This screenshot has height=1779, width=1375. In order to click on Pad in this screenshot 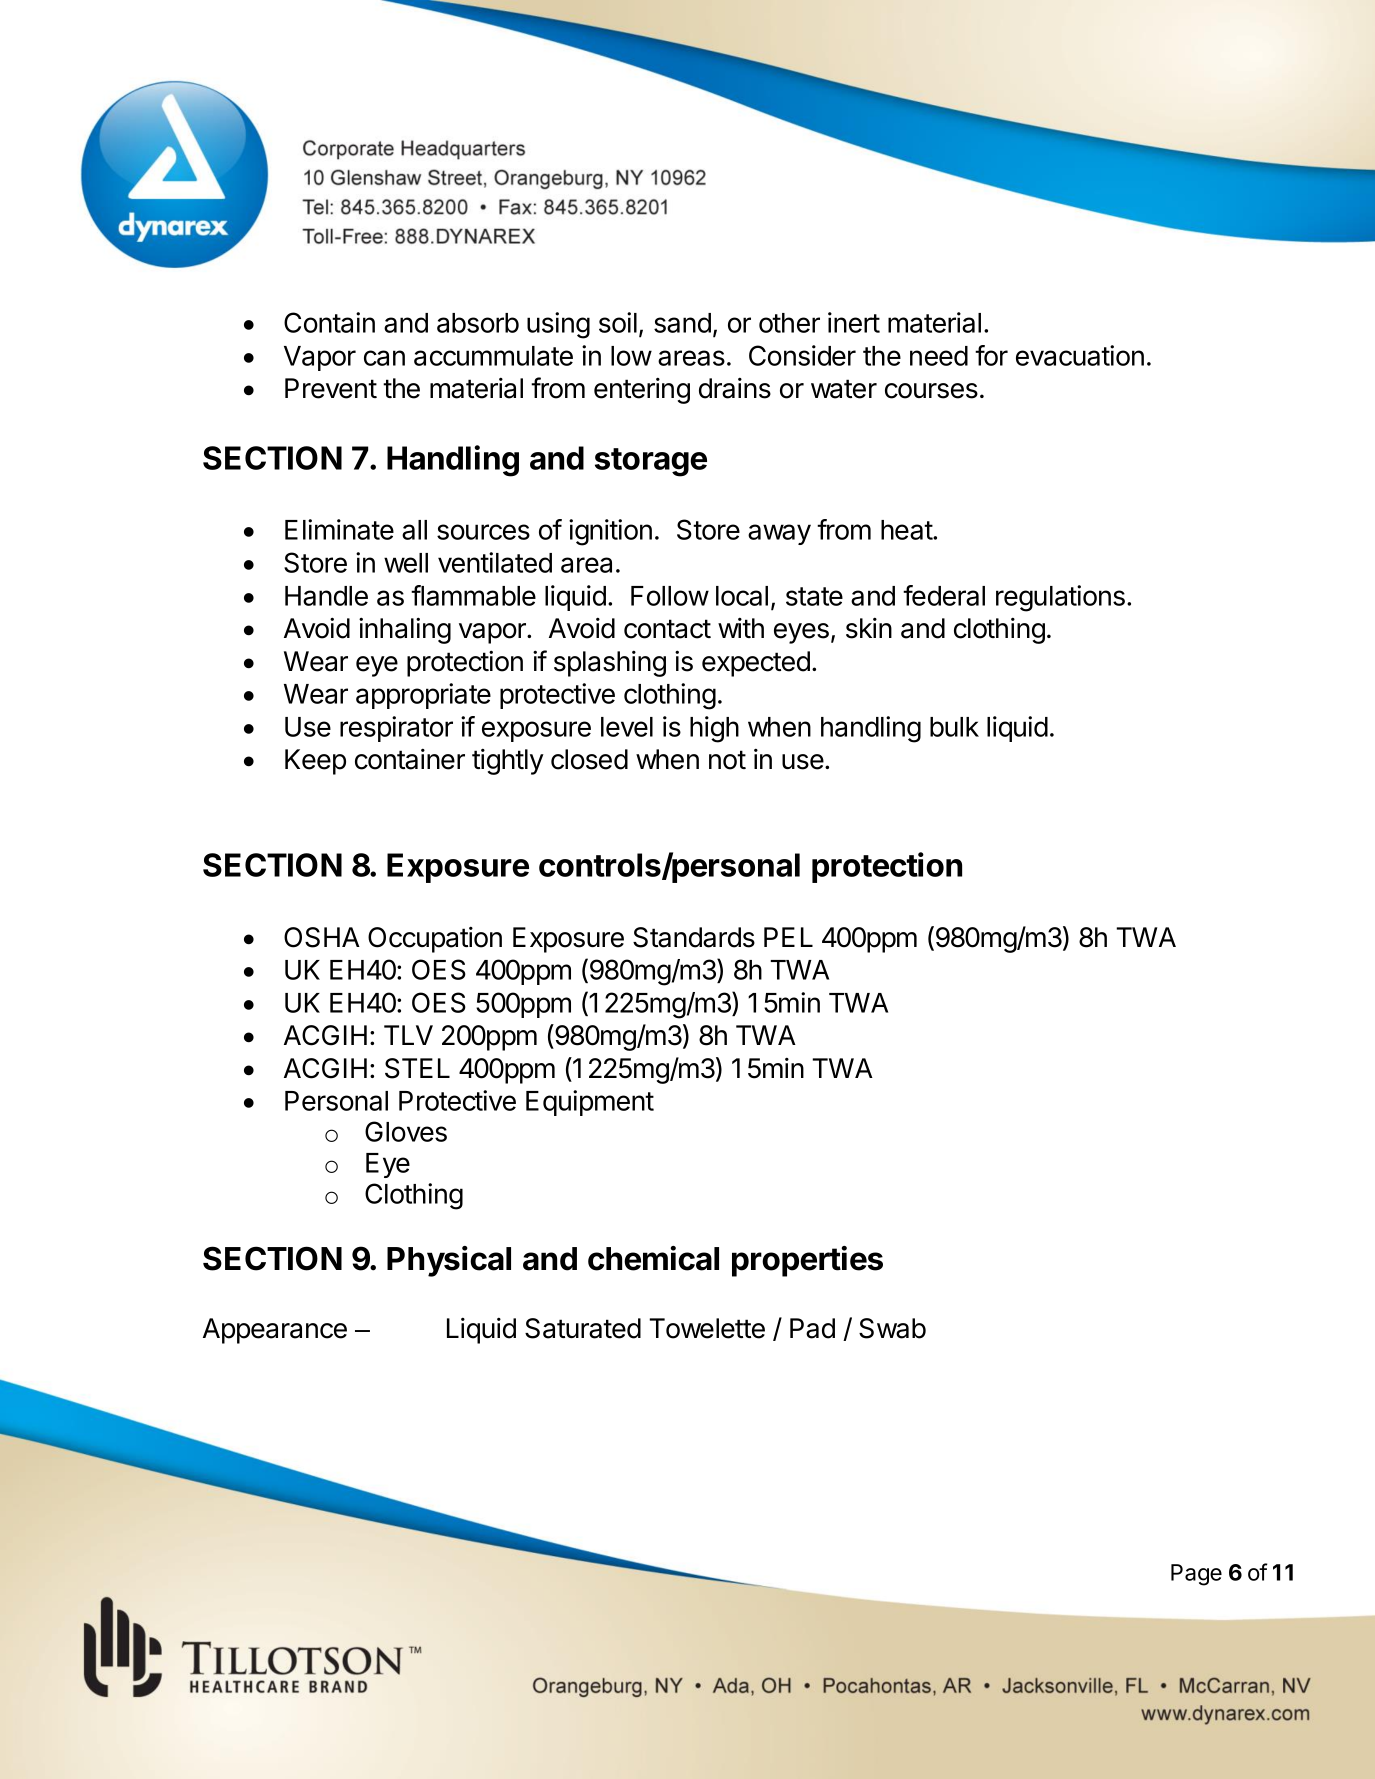, I will do `click(812, 1328)`.
